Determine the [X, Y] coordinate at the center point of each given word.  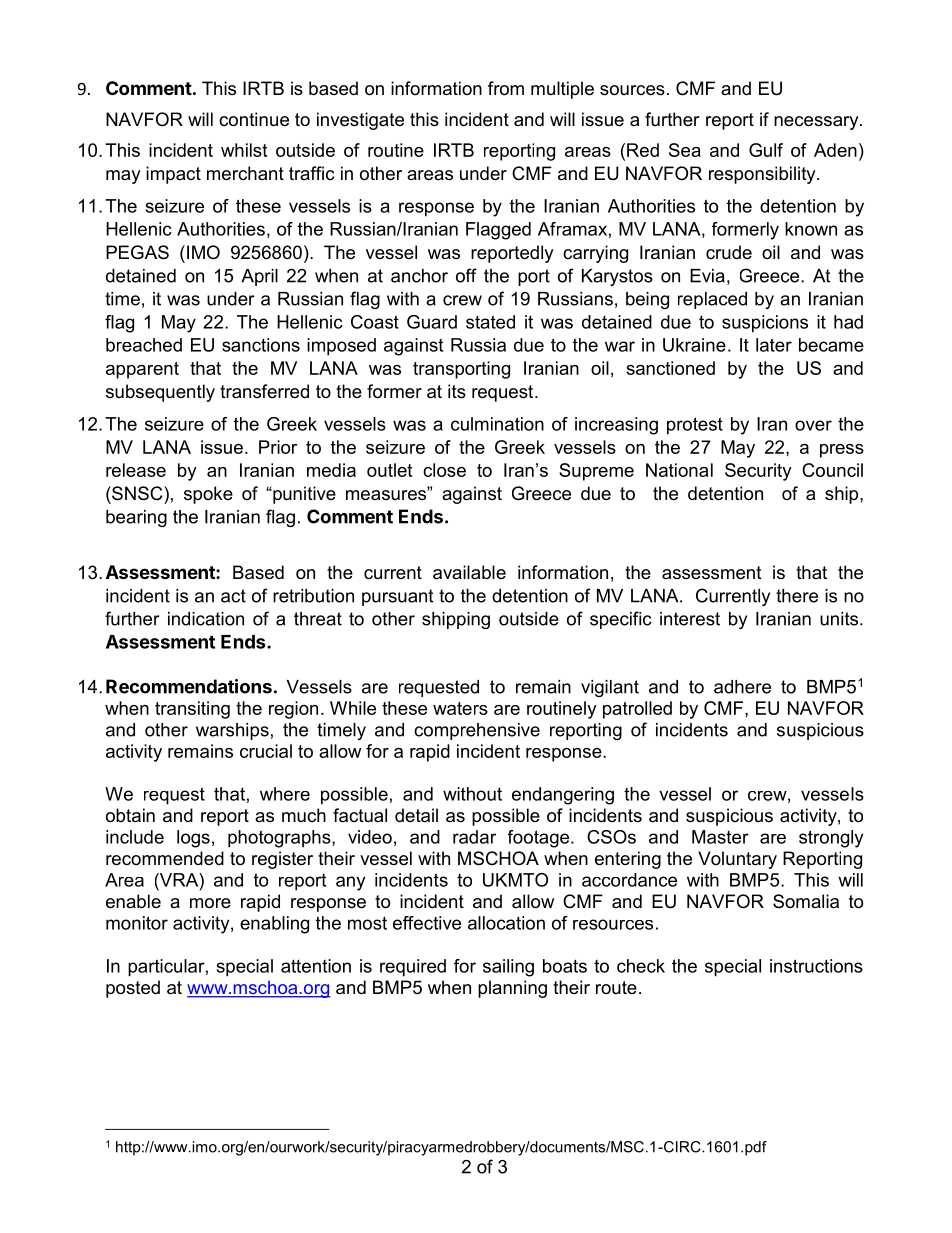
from [506, 88]
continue [254, 119]
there [797, 596]
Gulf [766, 150]
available [469, 572]
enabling [274, 925]
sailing [508, 968]
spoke [208, 495]
